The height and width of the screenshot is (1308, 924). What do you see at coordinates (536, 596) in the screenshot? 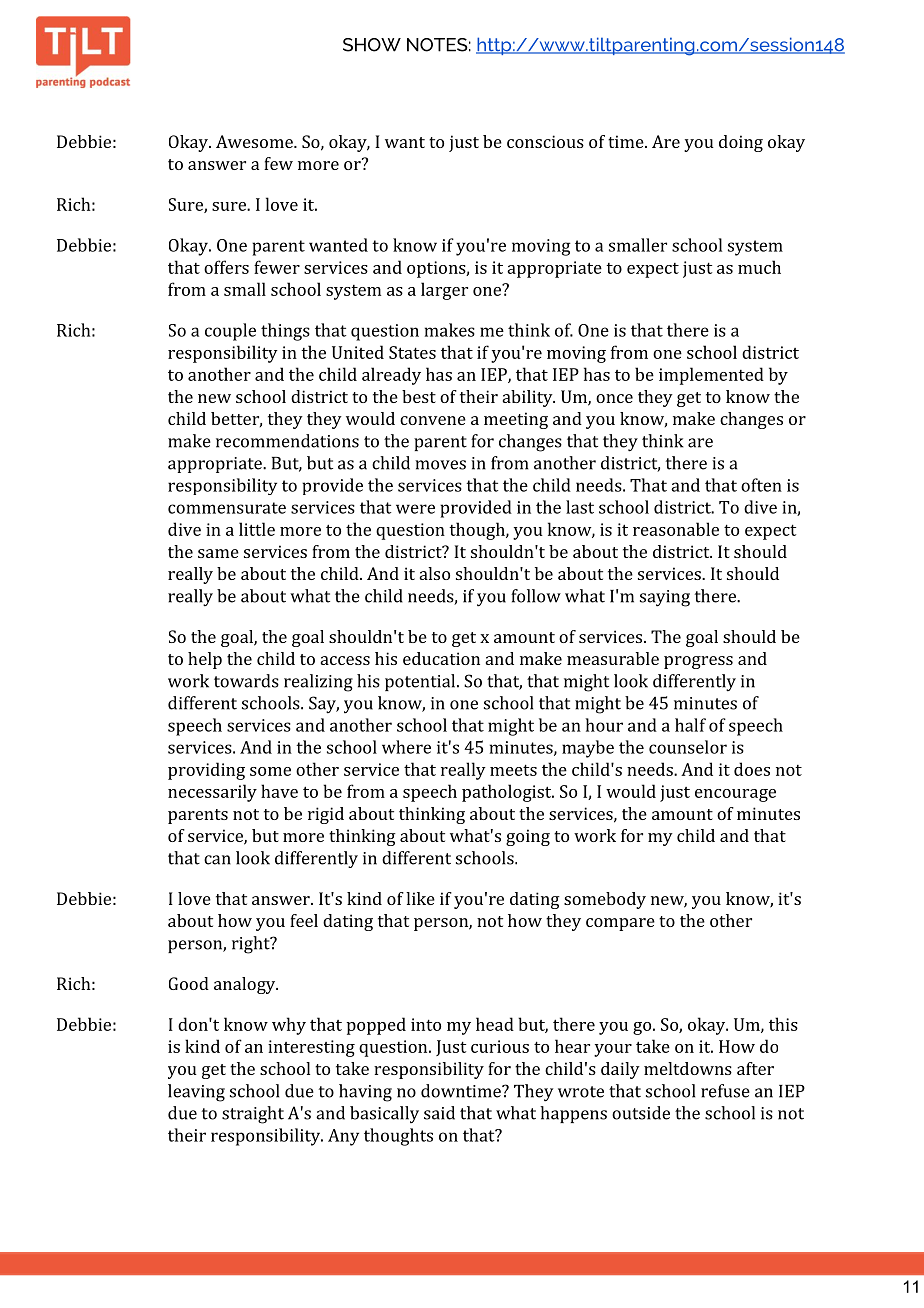
I see `follow` at bounding box center [536, 596].
